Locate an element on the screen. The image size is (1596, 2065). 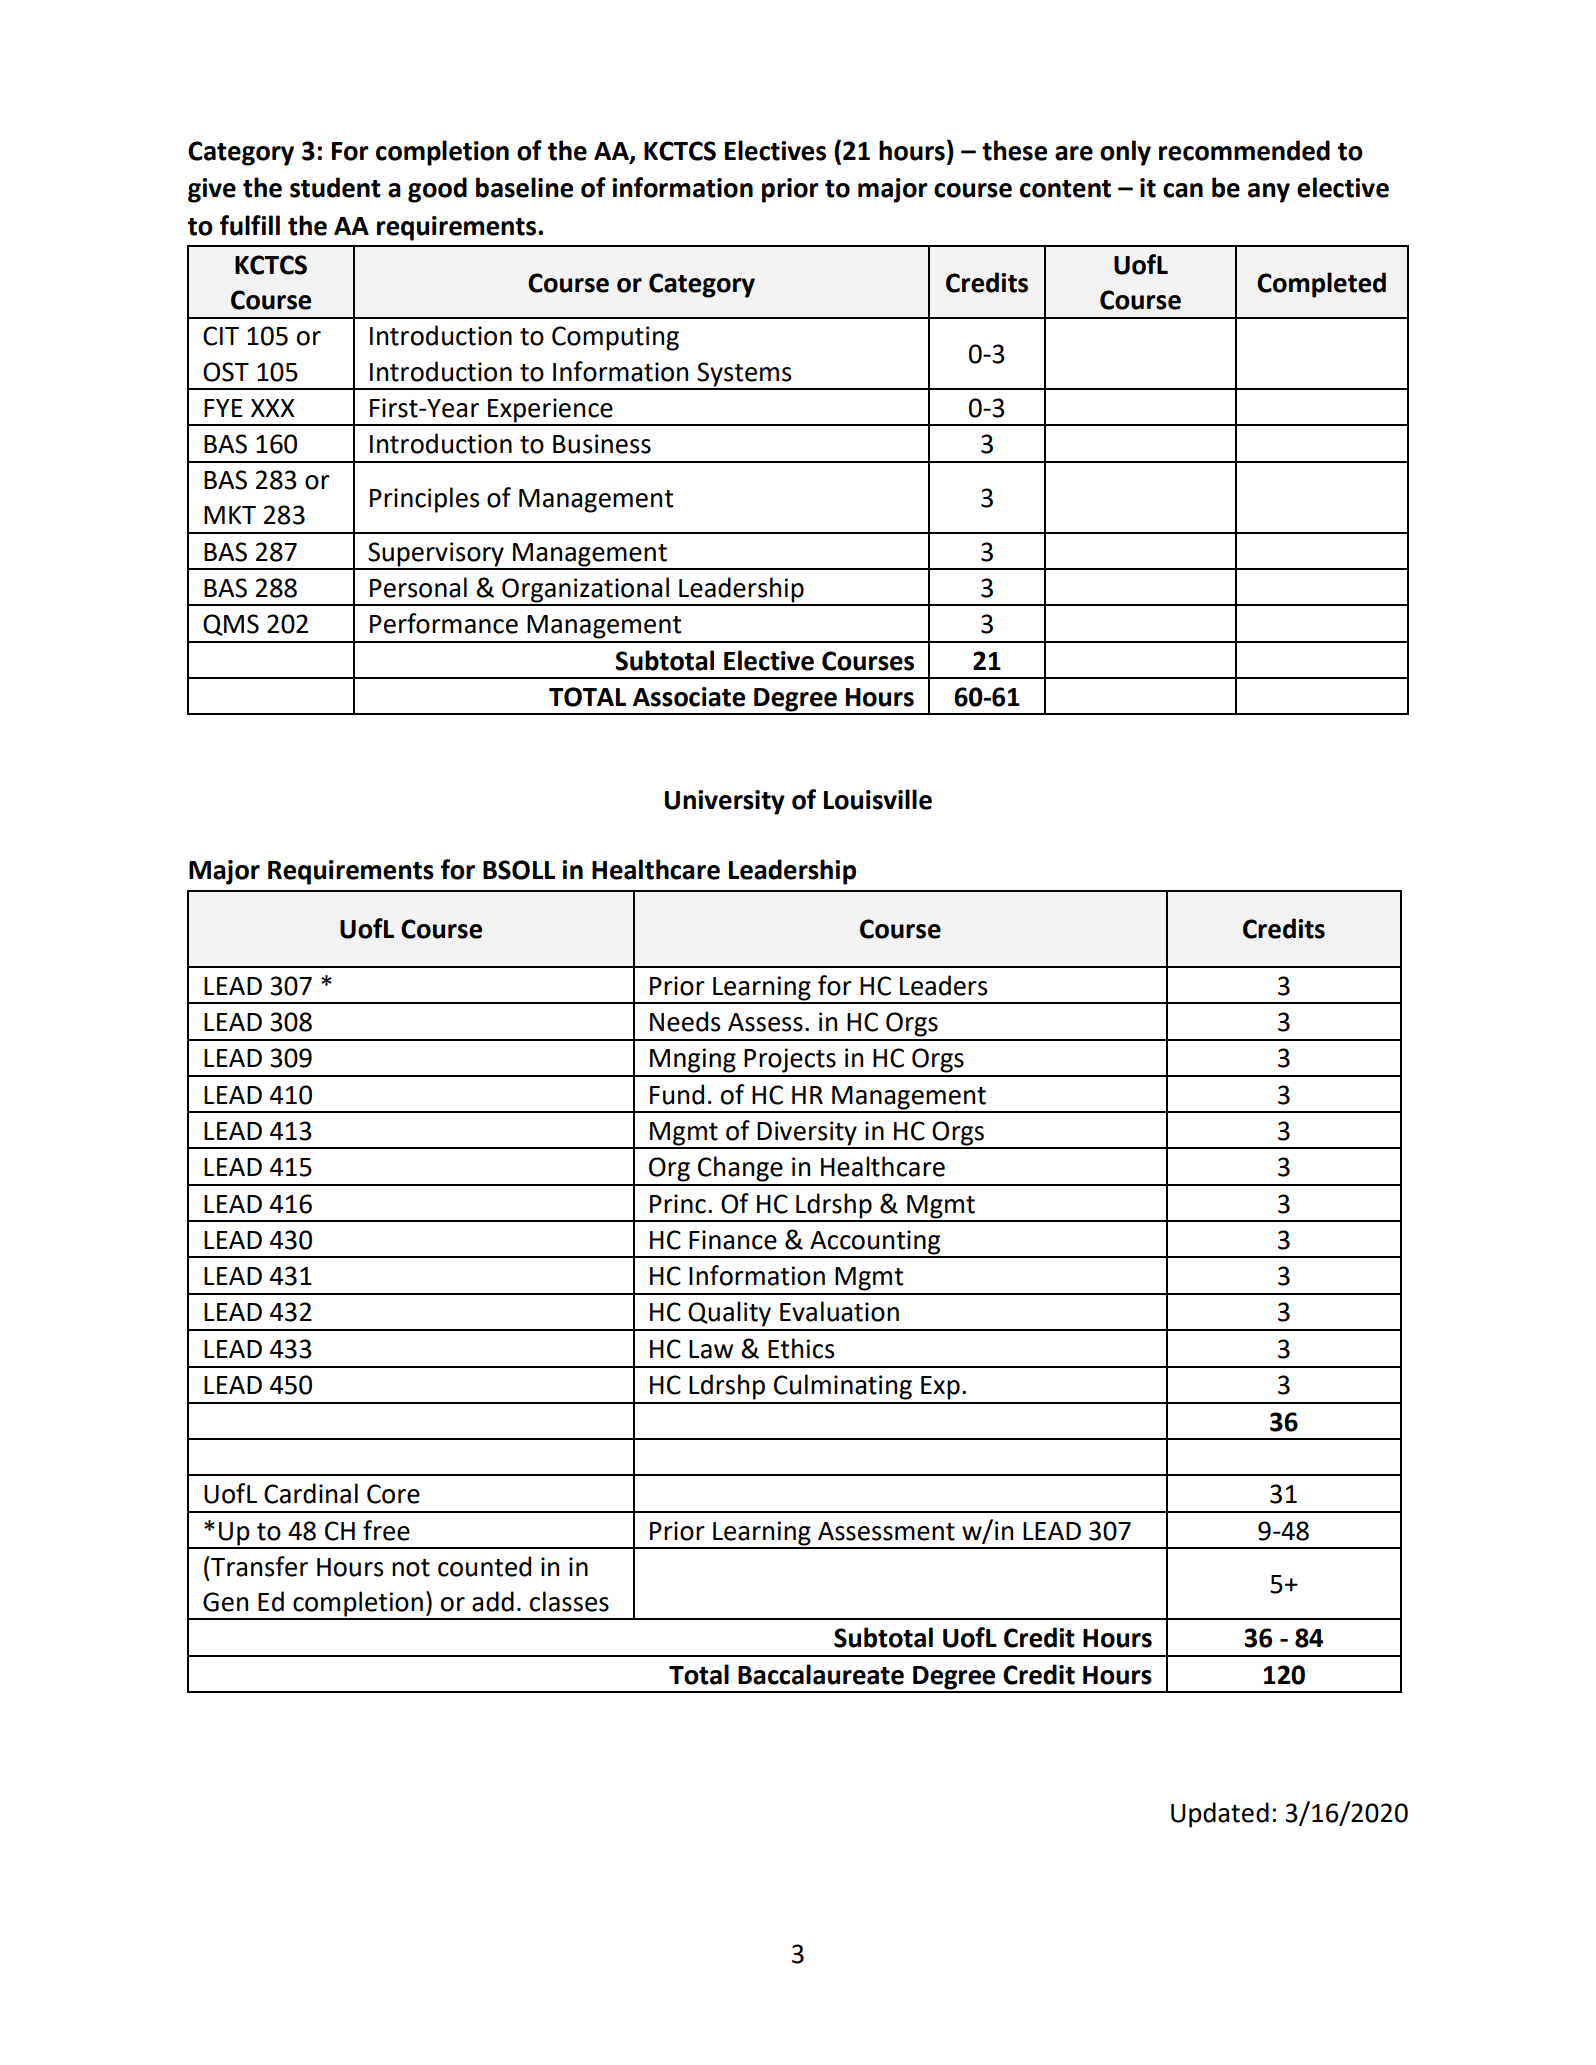
Gen is located at coordinates (225, 1602).
